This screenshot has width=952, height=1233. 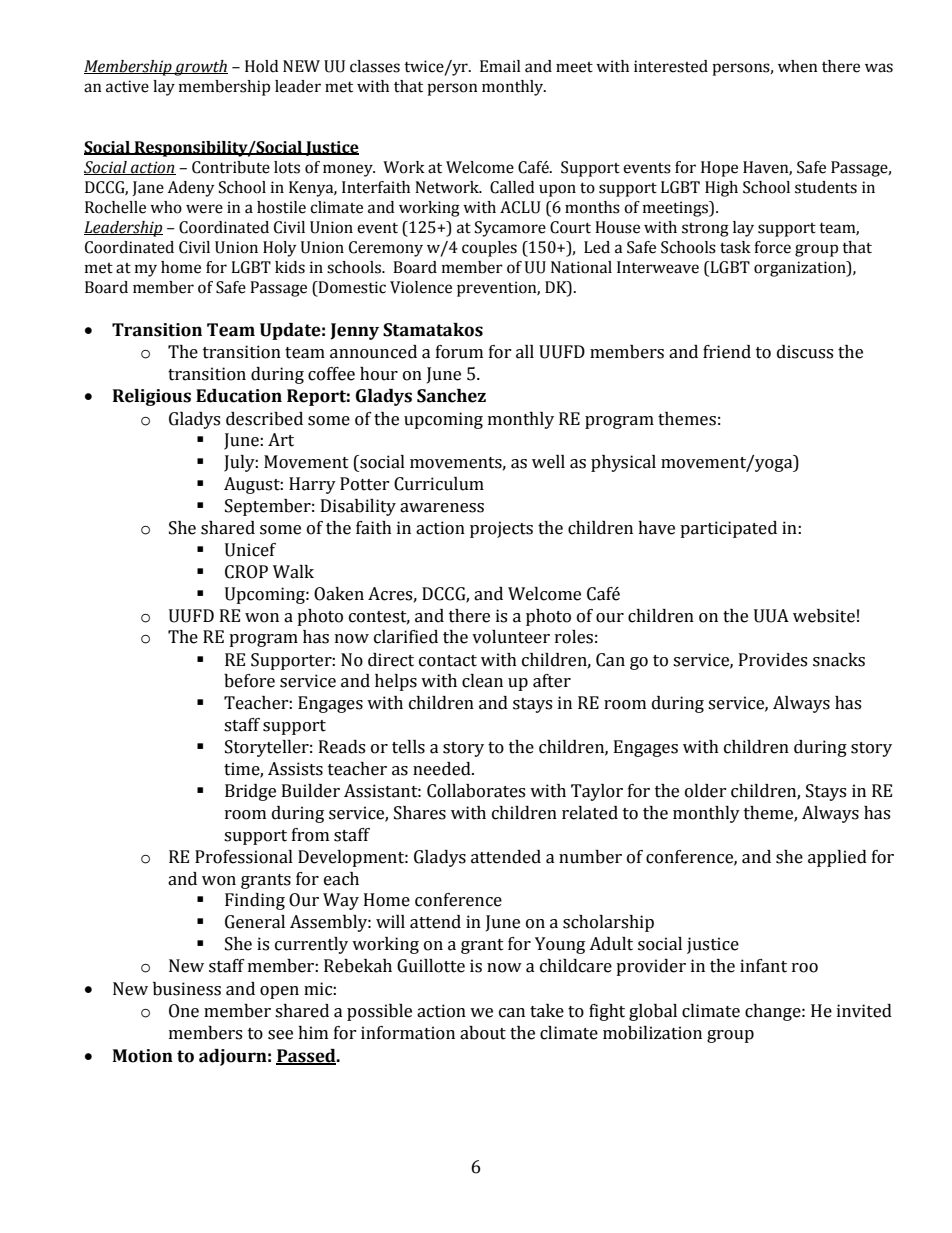 I want to click on participated, so click(x=728, y=529).
